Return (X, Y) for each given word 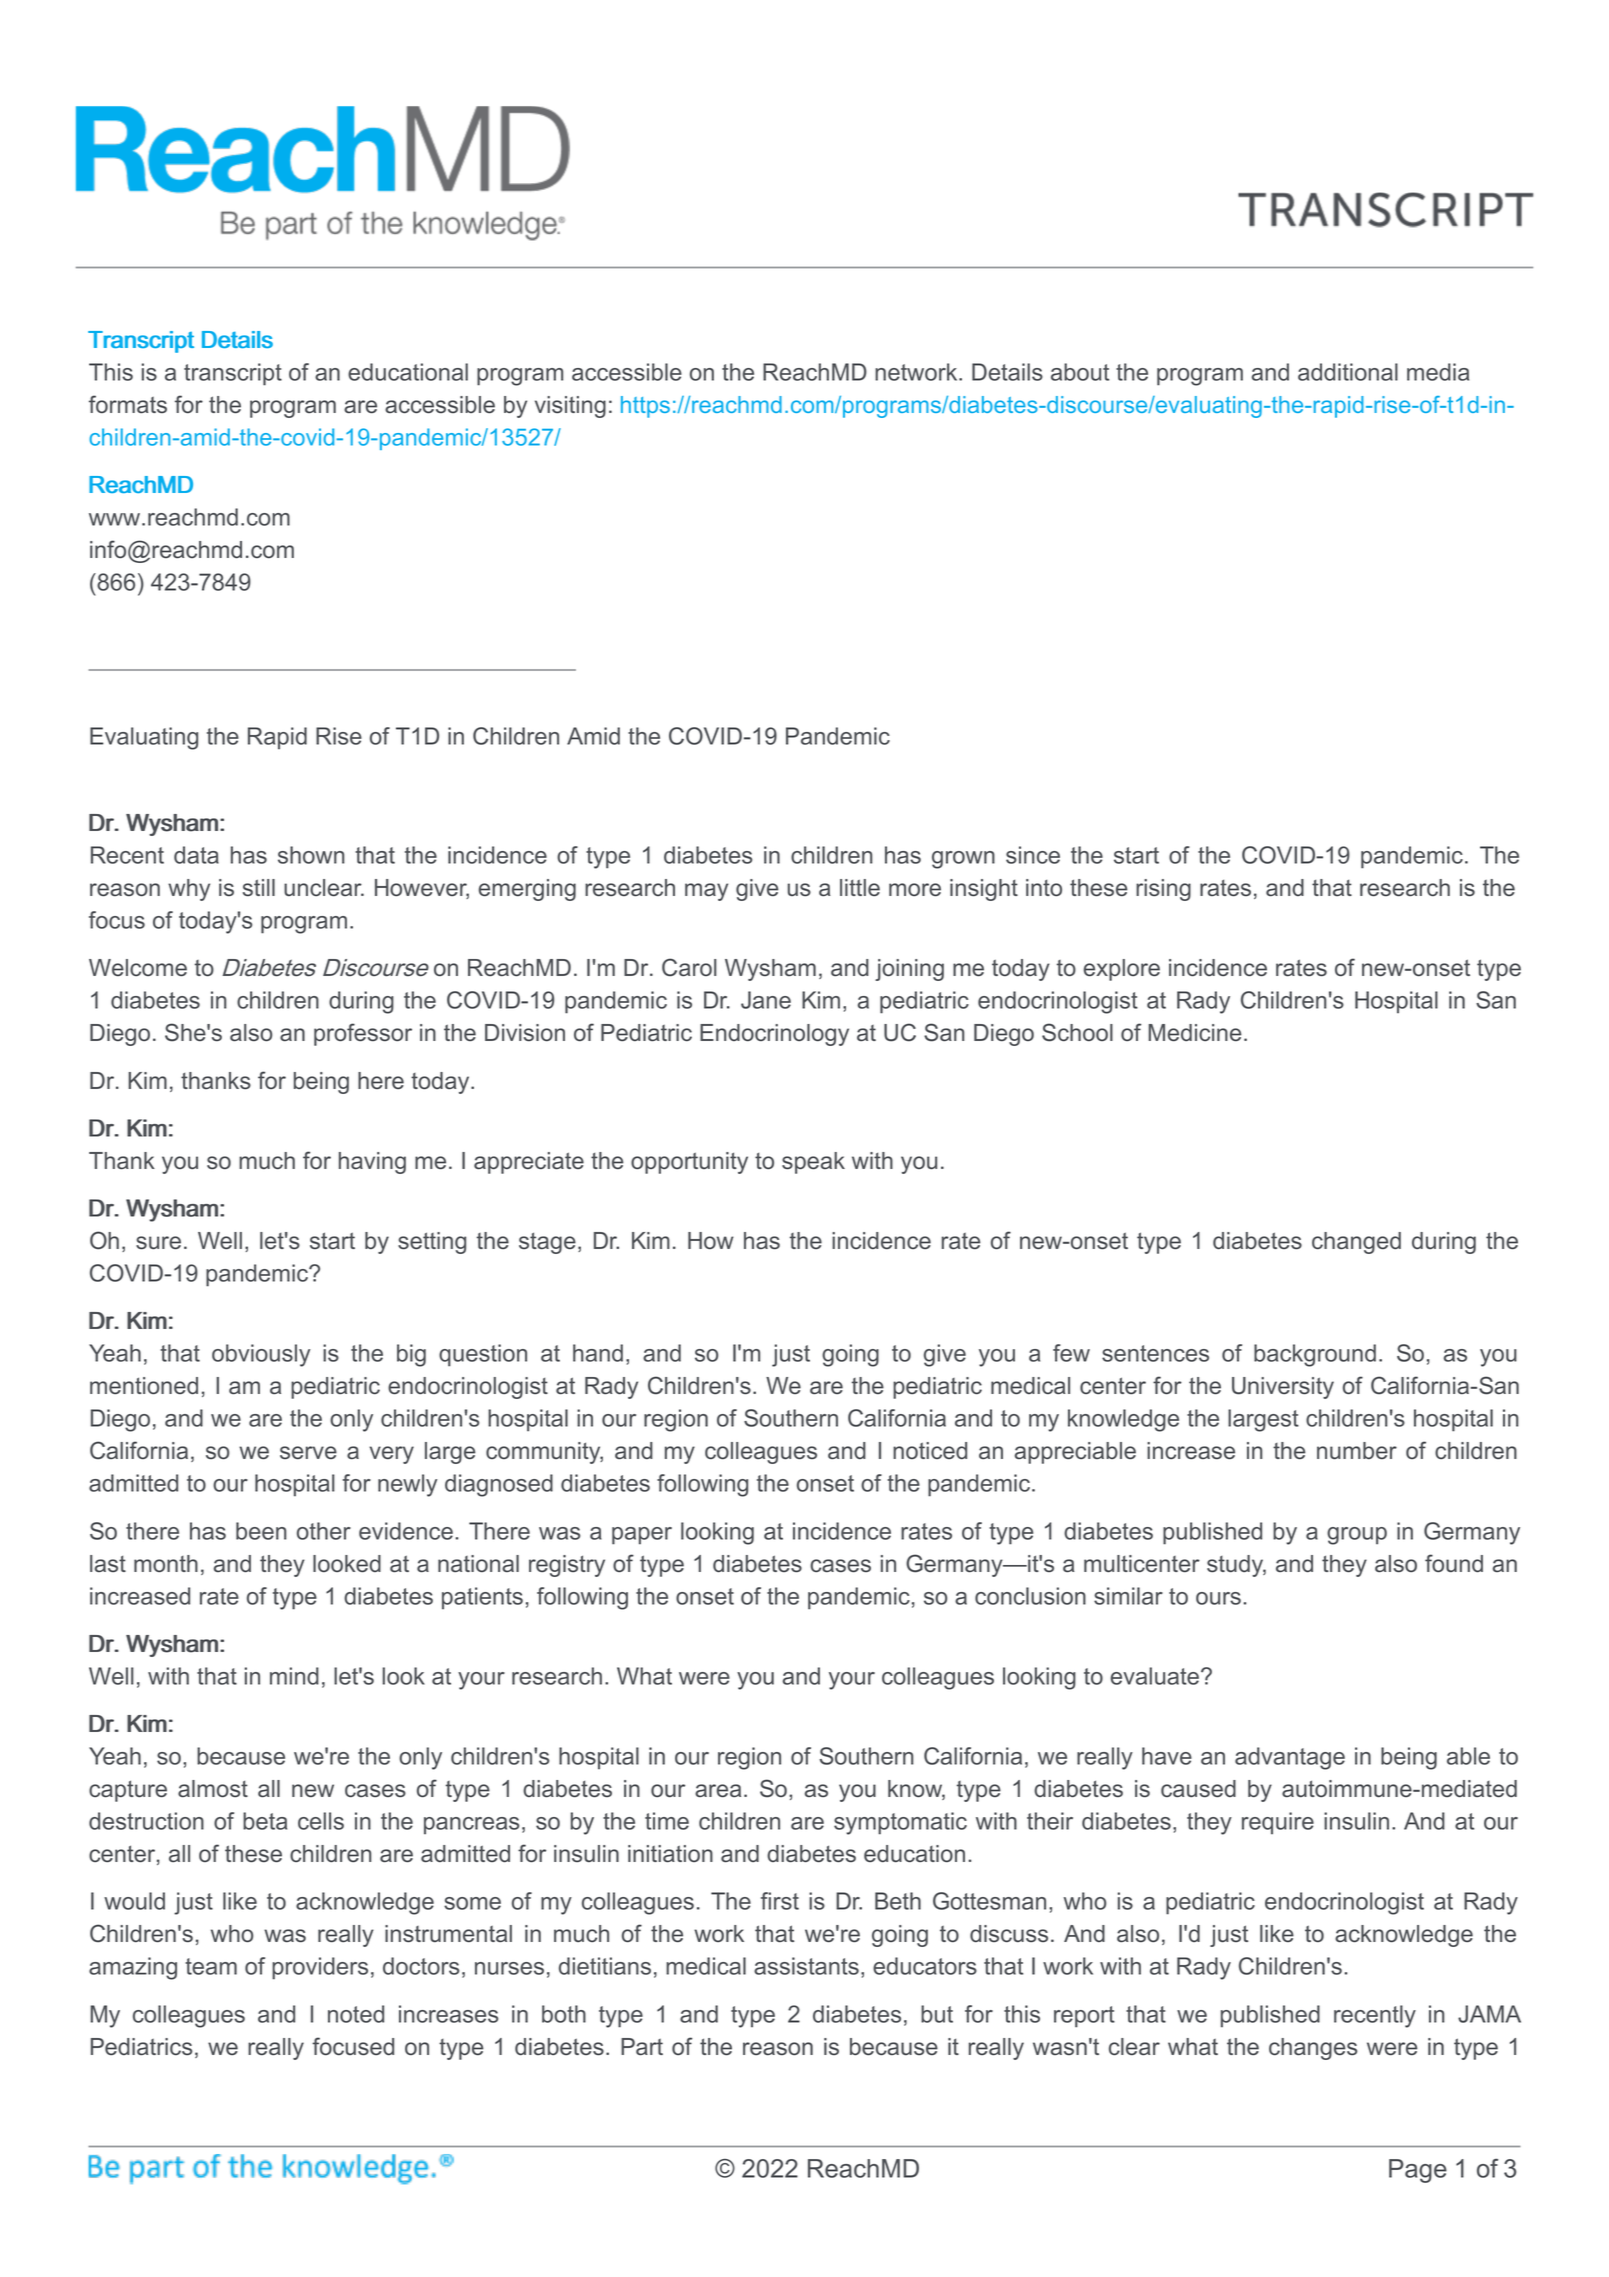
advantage (1290, 1758)
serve (308, 1453)
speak (813, 1163)
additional (1348, 372)
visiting (570, 407)
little (860, 888)
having (372, 1163)
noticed (930, 1451)
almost (213, 1789)
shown (311, 855)
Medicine (1195, 1033)
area (718, 1791)
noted (356, 2014)
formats (128, 404)
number (1357, 1451)
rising (1163, 890)
